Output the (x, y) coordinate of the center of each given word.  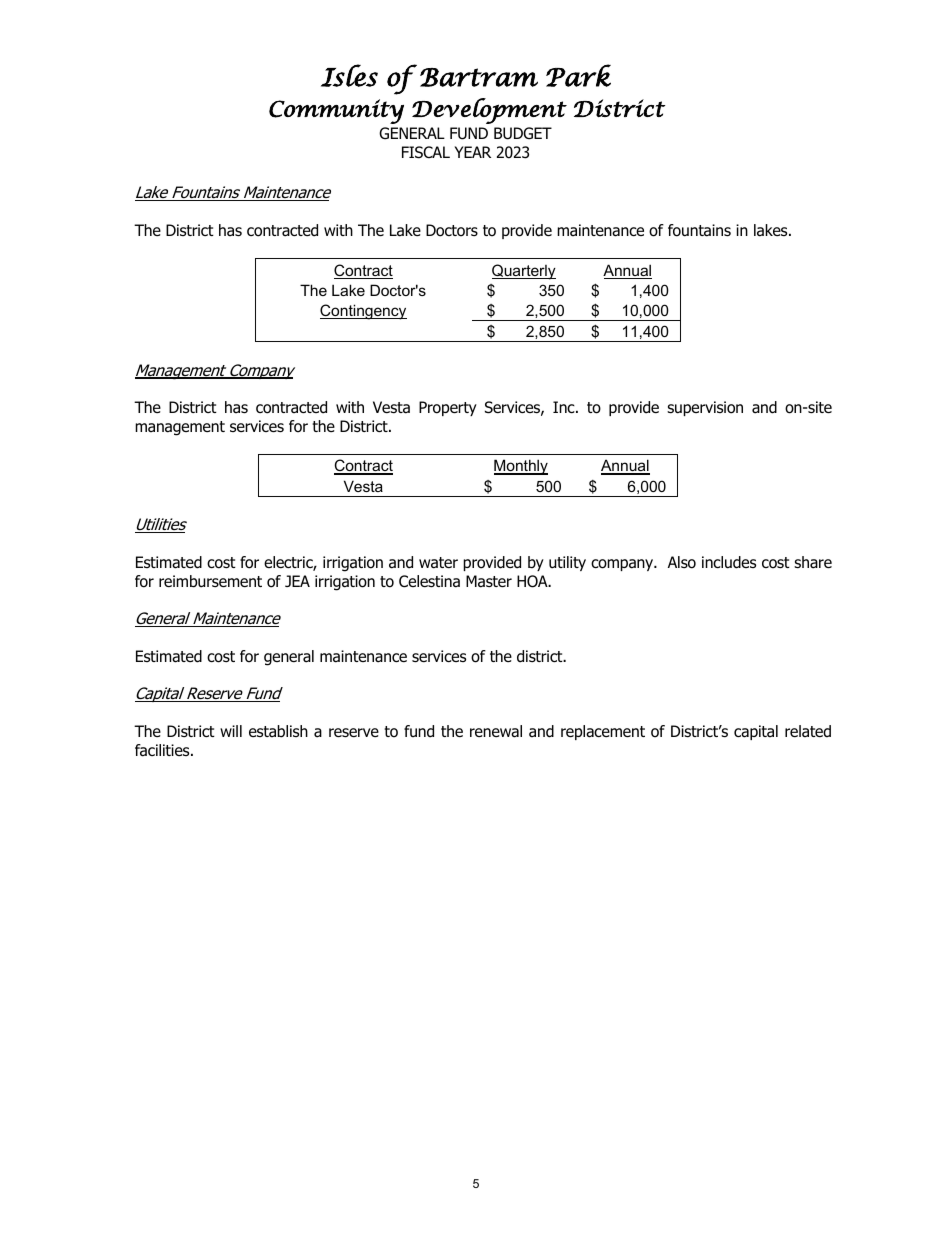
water (438, 563)
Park (578, 75)
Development (489, 111)
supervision (705, 408)
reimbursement (210, 581)
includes (729, 562)
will (231, 731)
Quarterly (524, 272)
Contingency (363, 312)
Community (336, 111)
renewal (496, 731)
